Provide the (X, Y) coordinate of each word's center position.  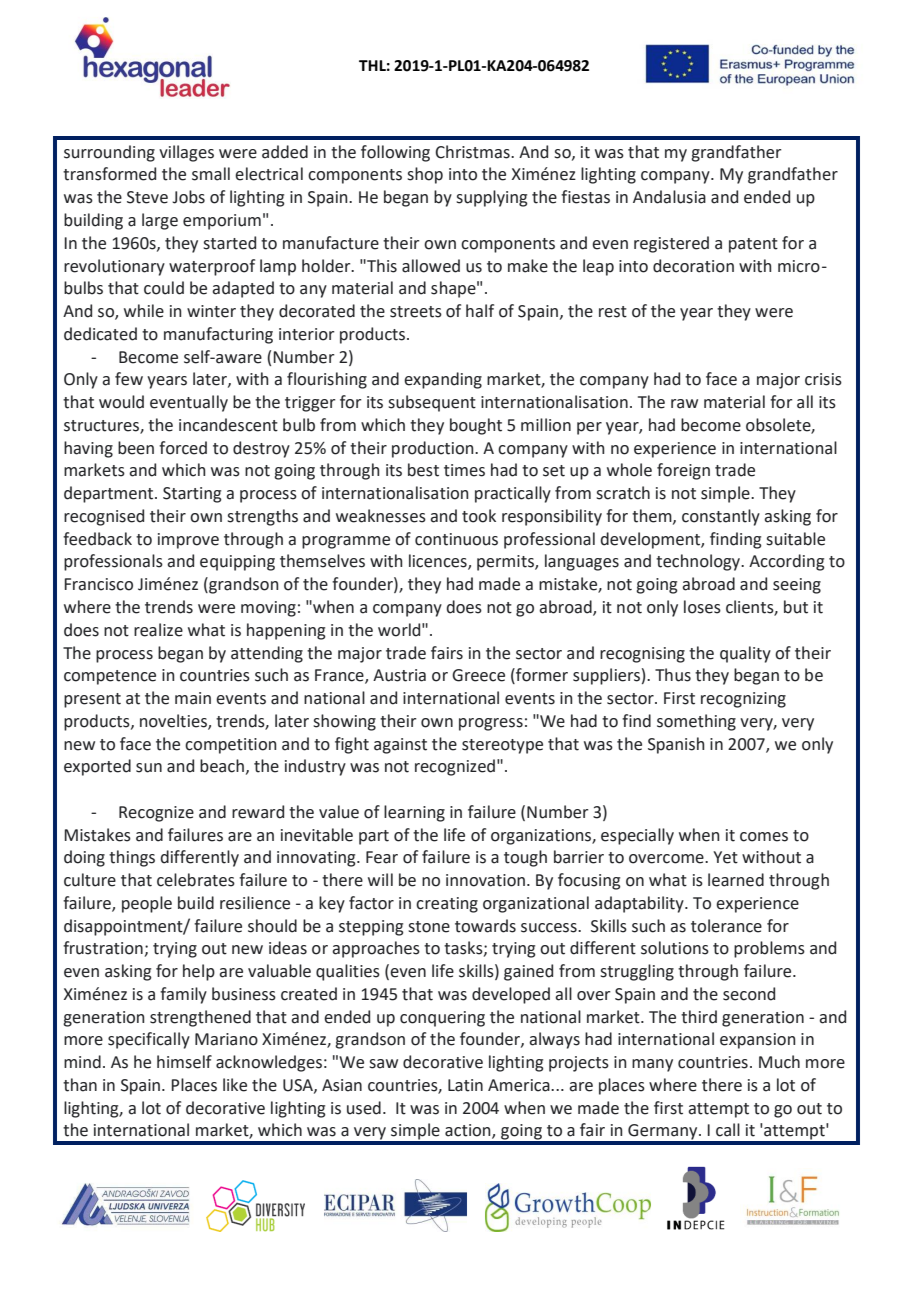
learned (736, 880)
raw (684, 404)
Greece (478, 675)
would (121, 402)
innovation (485, 880)
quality (745, 654)
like (235, 1085)
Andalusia (669, 197)
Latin (465, 1085)
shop (425, 175)
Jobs (188, 197)
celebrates (196, 880)
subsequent (432, 403)
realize (158, 630)
